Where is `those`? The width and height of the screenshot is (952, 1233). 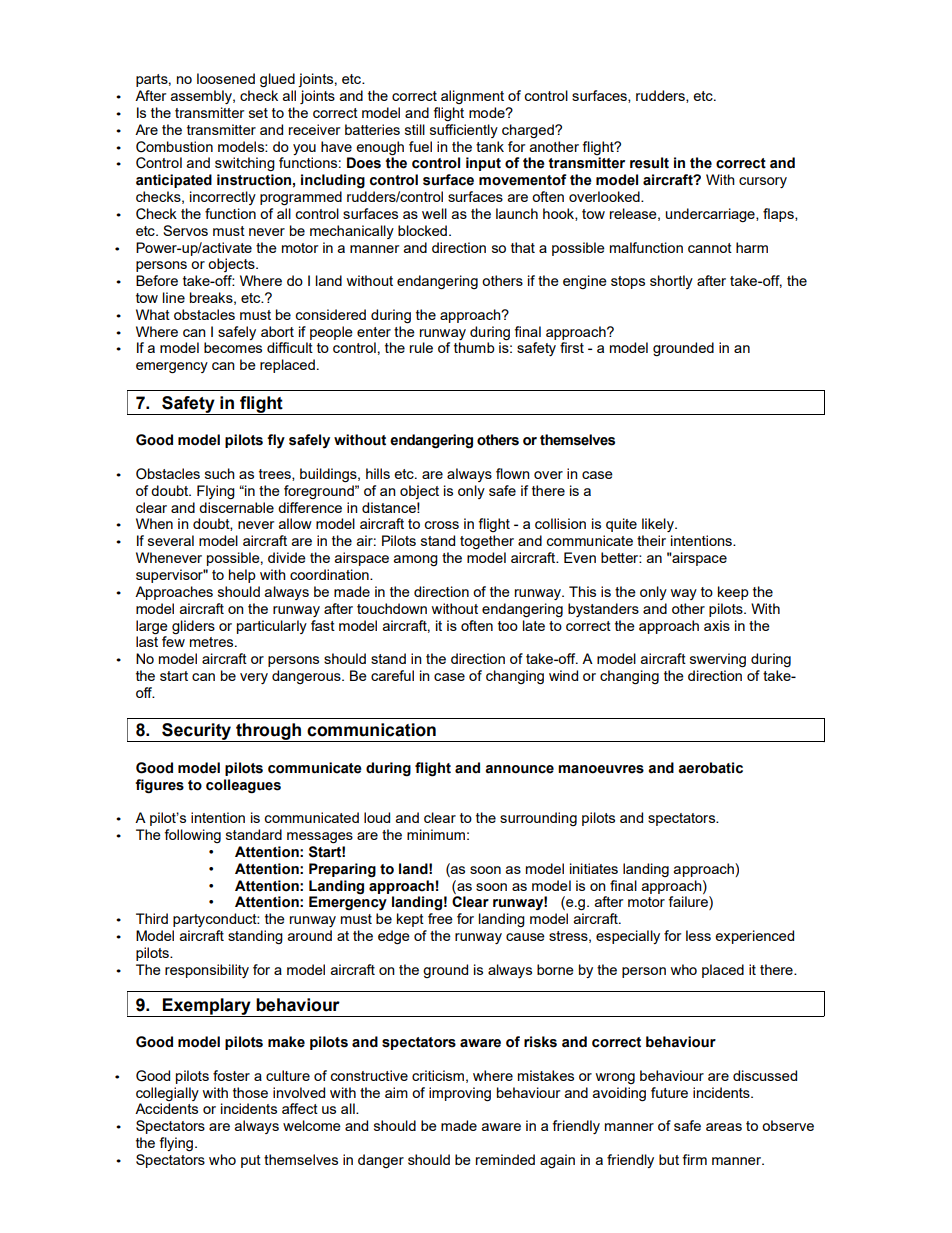 those is located at coordinates (250, 1092).
